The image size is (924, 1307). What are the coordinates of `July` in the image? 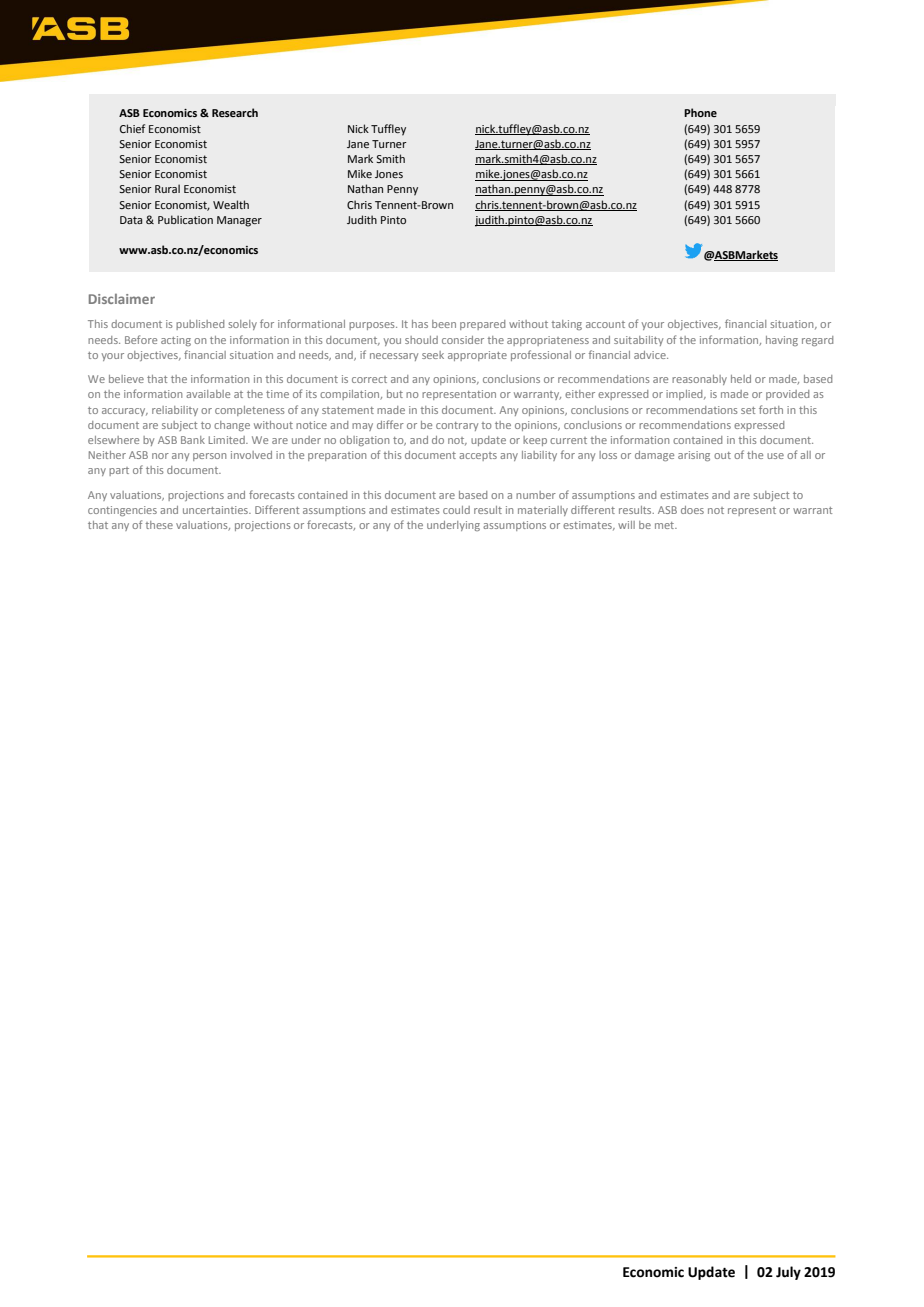 It's located at (788, 1273).
